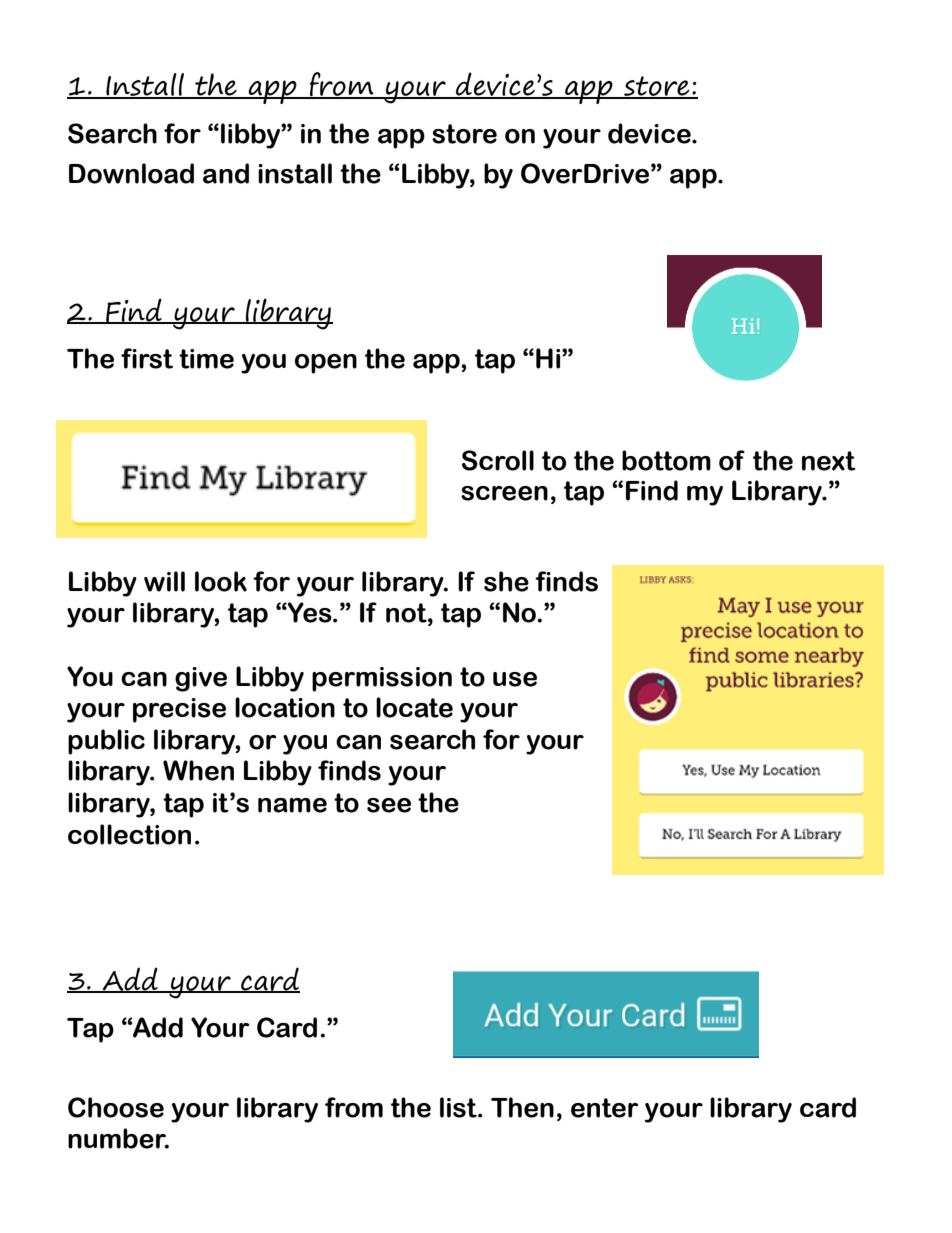 The height and width of the page is (1233, 952). Describe the element at coordinates (129, 834) in the page. I see `collection` at that location.
